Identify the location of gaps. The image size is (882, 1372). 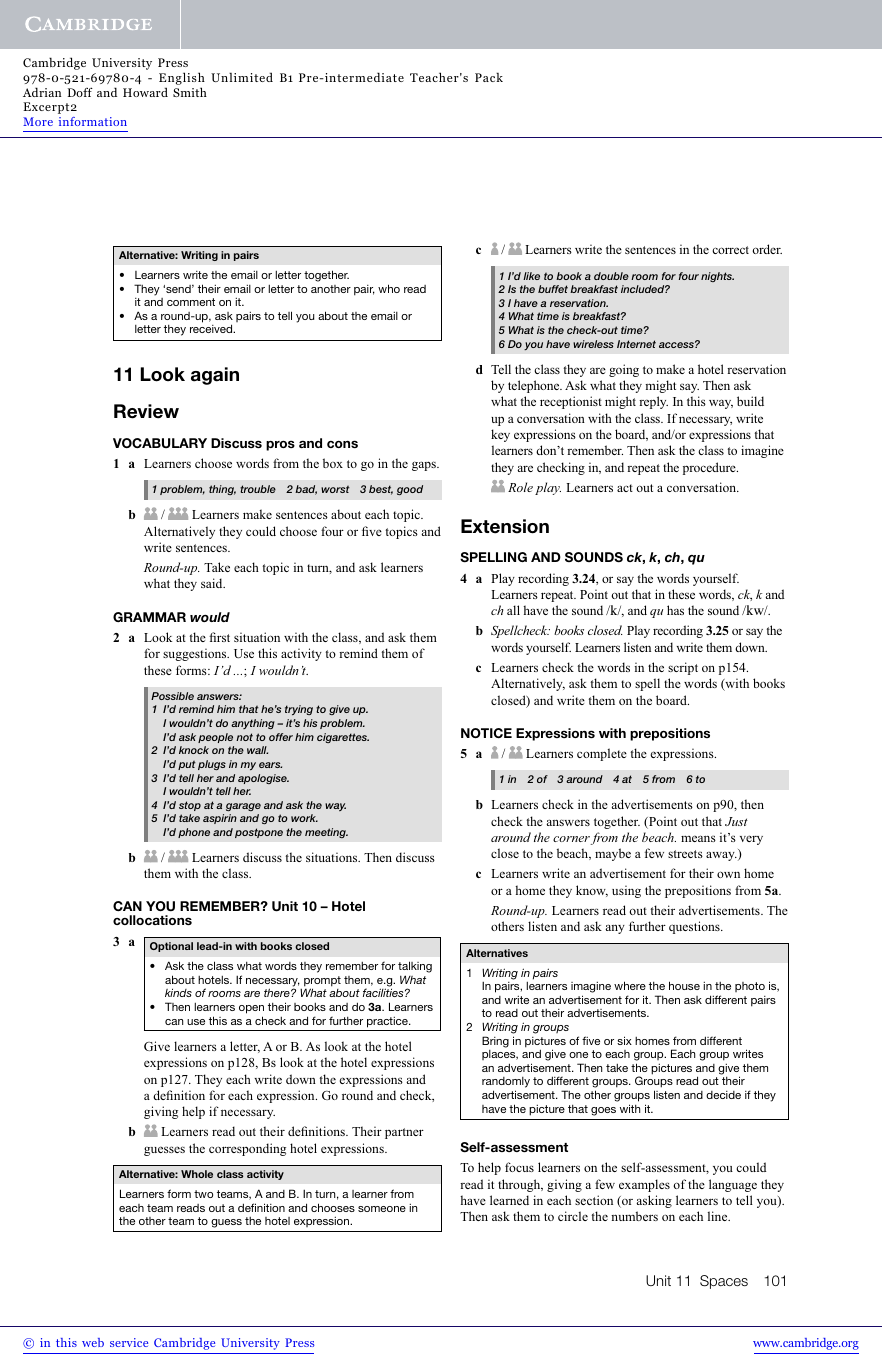
(425, 466).
